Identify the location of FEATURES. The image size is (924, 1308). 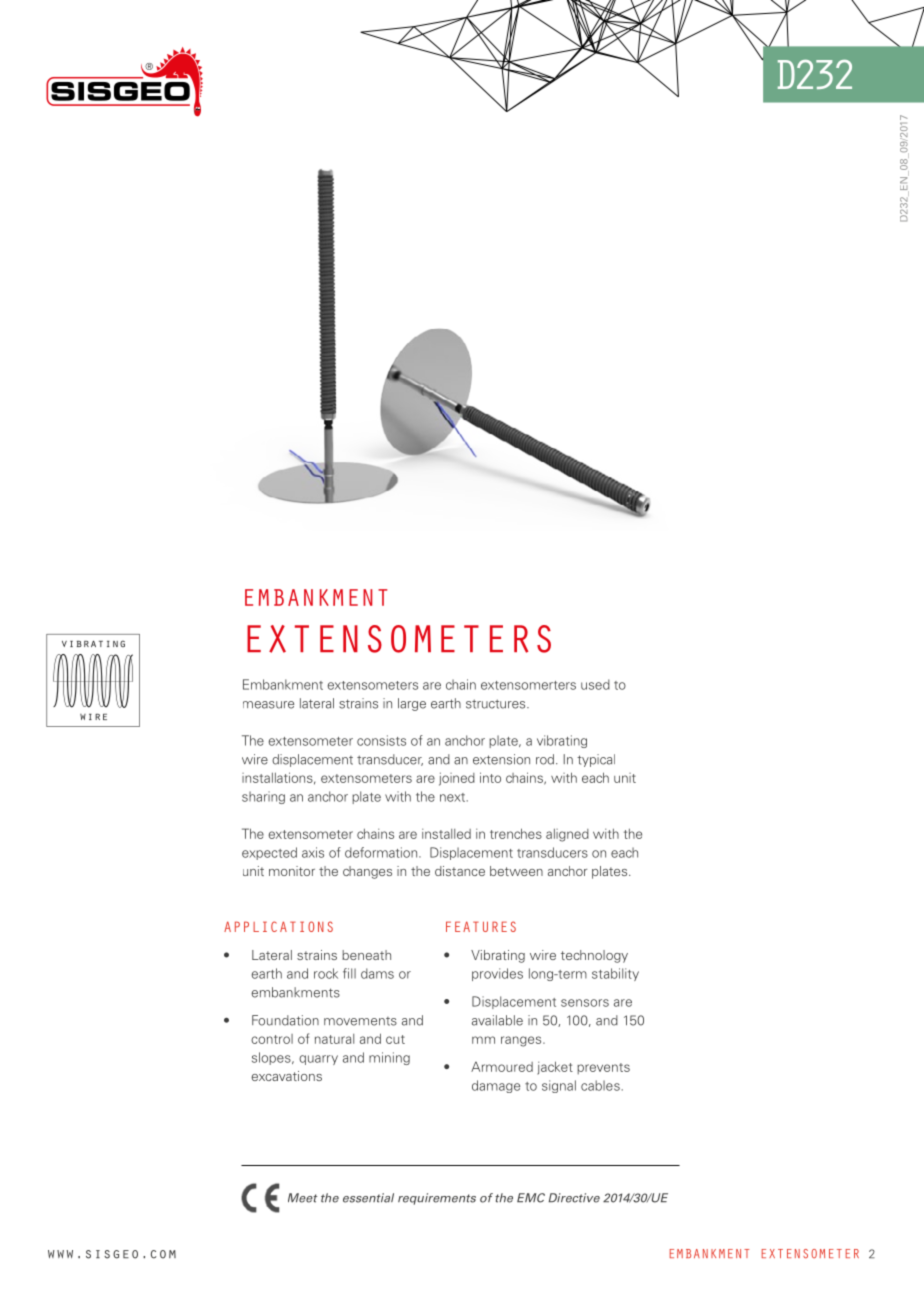
(481, 926).
